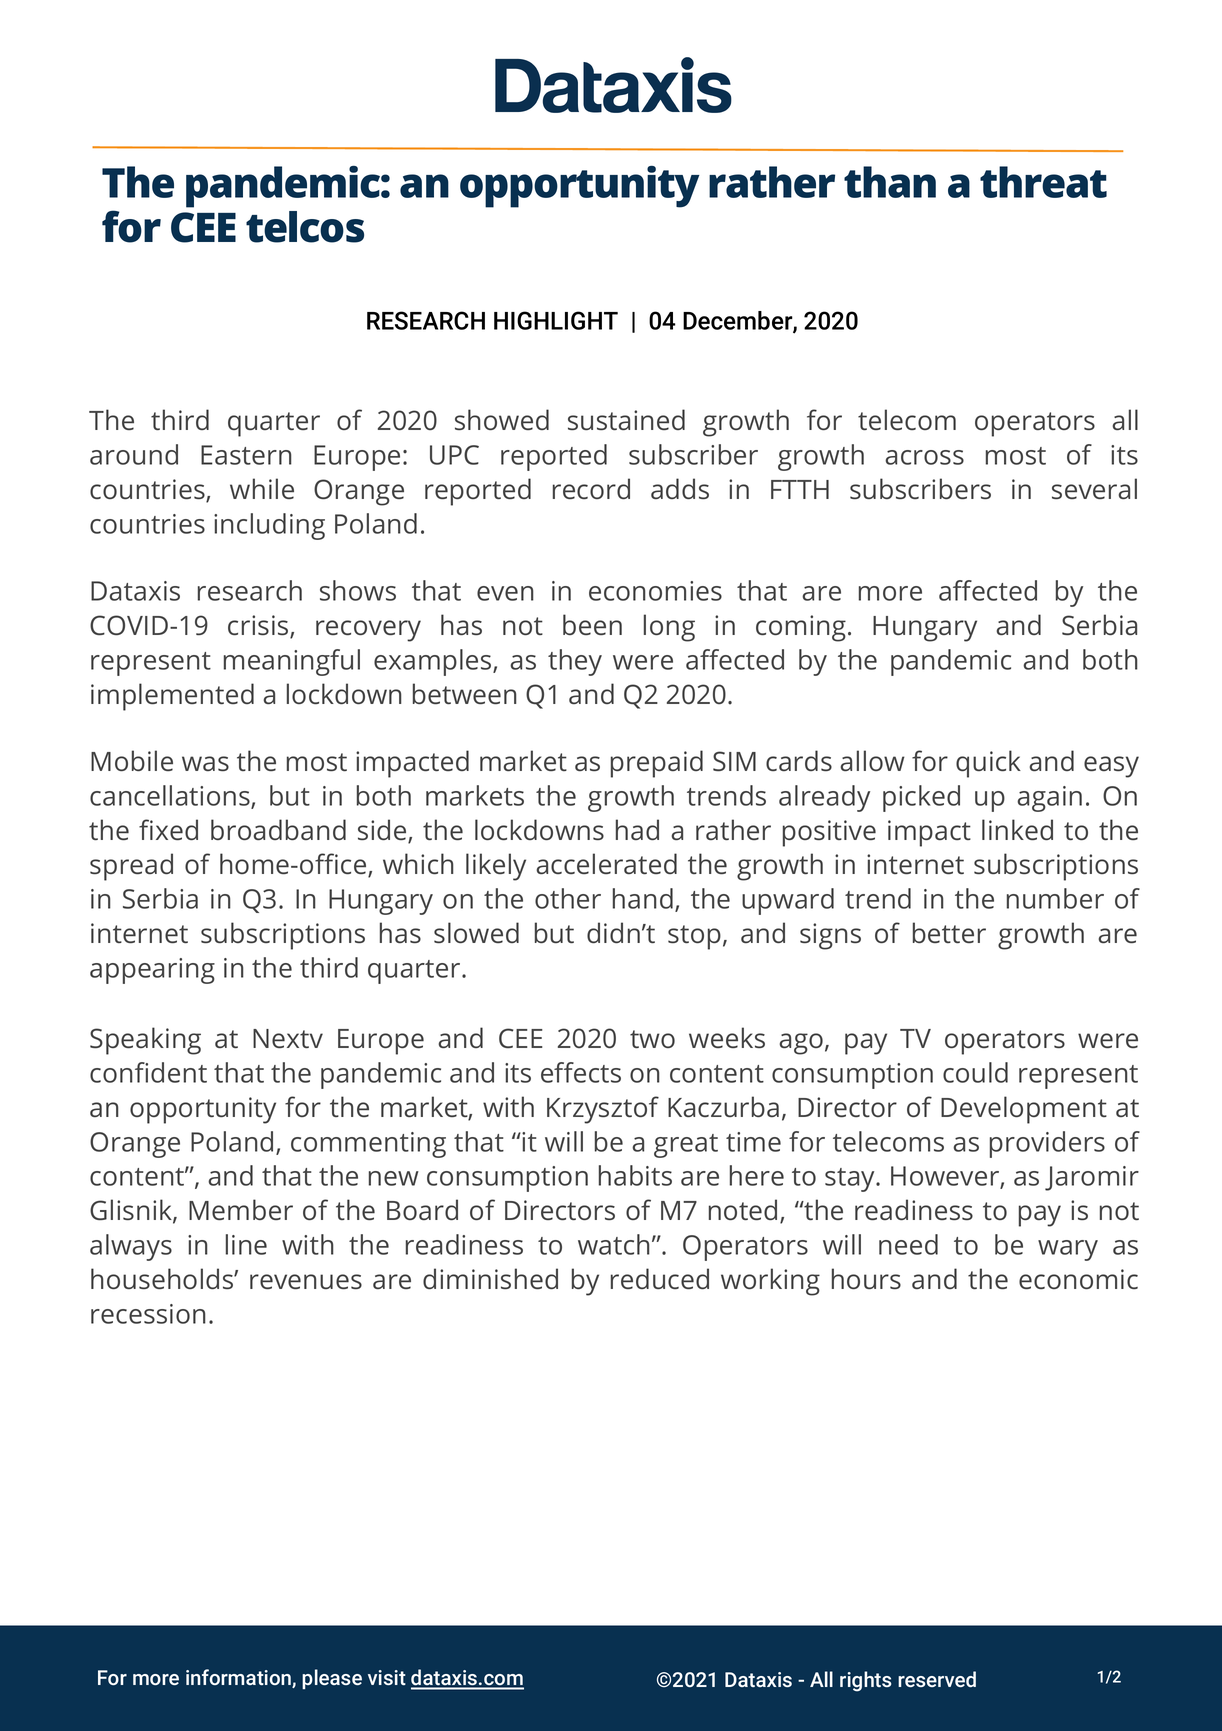 The image size is (1222, 1731). What do you see at coordinates (575, 662) in the screenshot?
I see `they` at bounding box center [575, 662].
